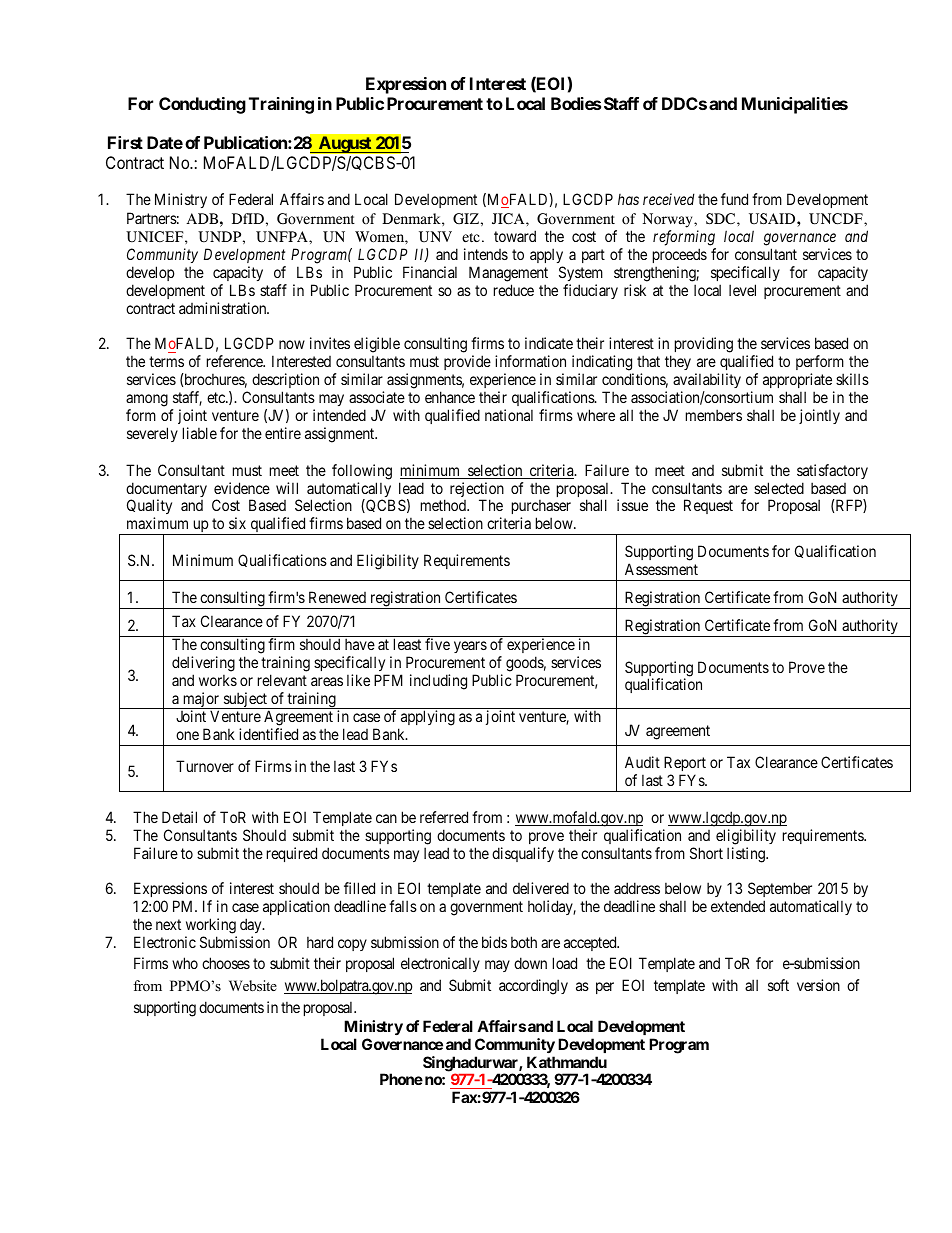  Describe the element at coordinates (444, 817) in the document. I see `referred` at that location.
